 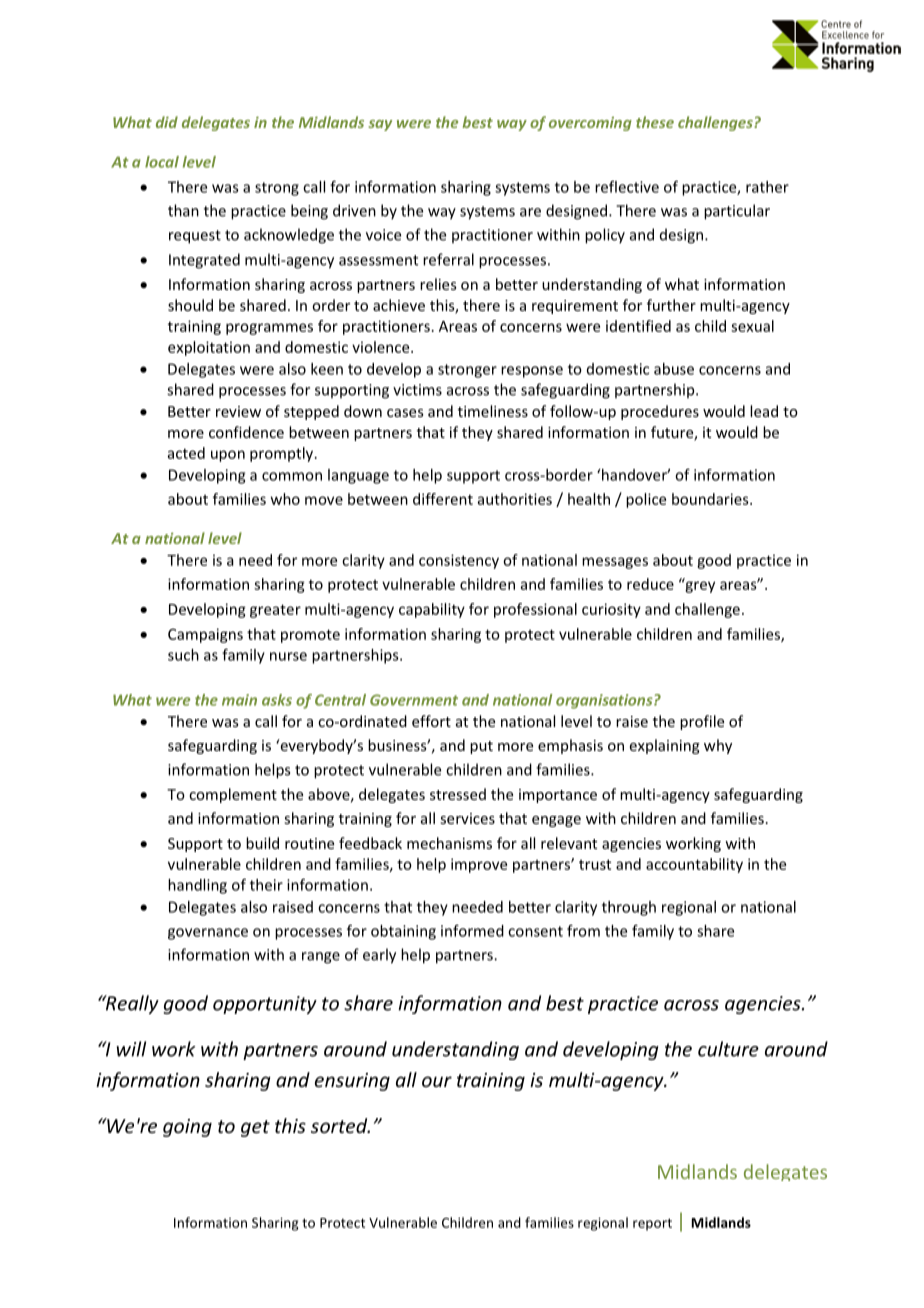 What do you see at coordinates (187, 1128) in the screenshot?
I see `going` at bounding box center [187, 1128].
